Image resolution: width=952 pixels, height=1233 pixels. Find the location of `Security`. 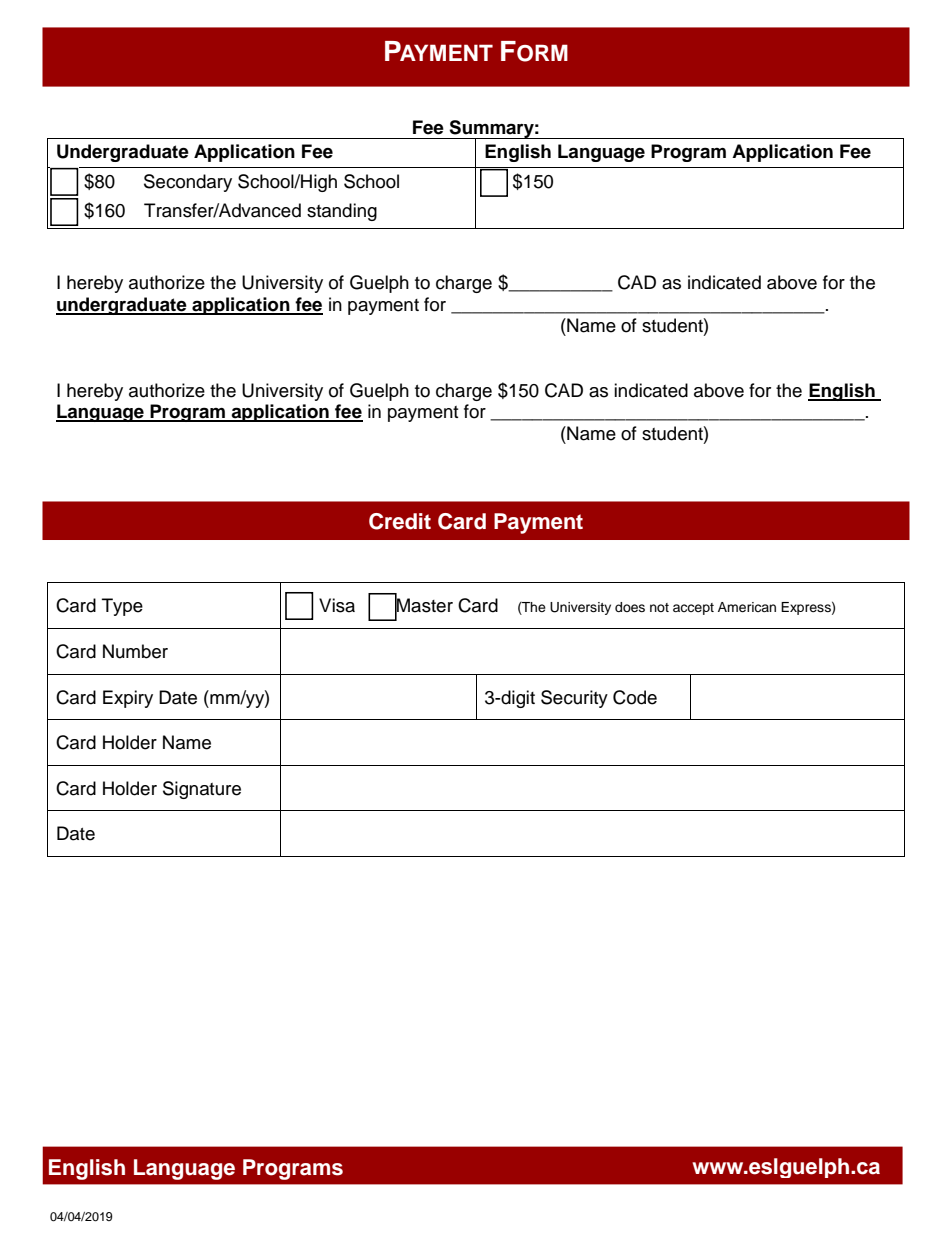

Security is located at coordinates (574, 699).
